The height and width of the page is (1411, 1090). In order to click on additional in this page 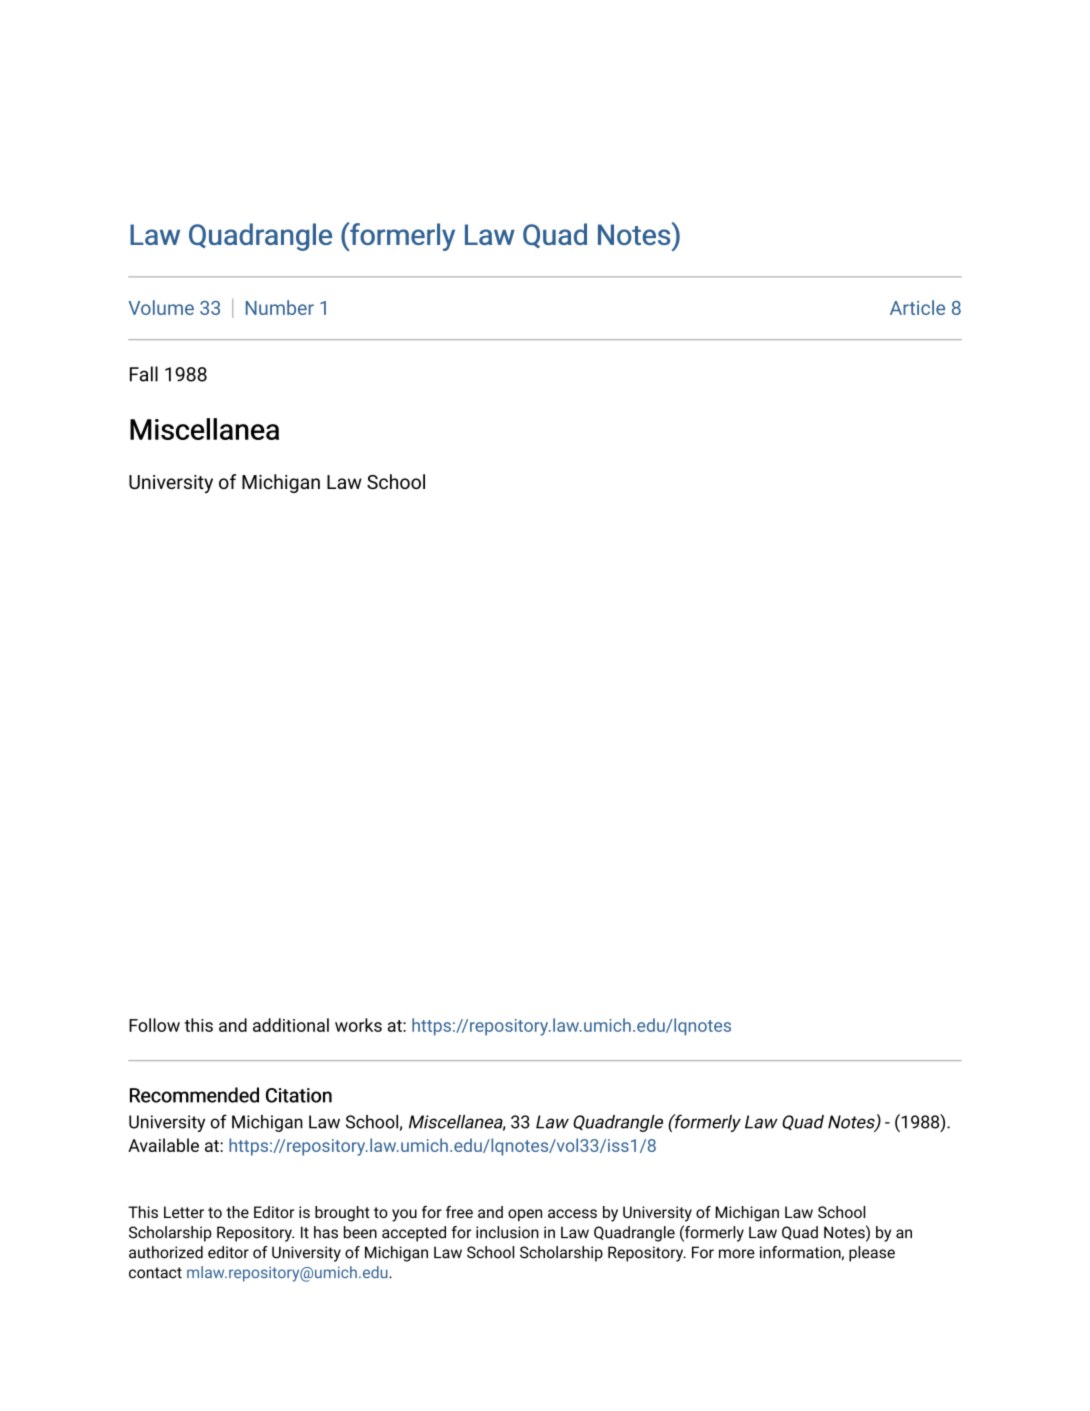, I will do `click(291, 1025)`.
